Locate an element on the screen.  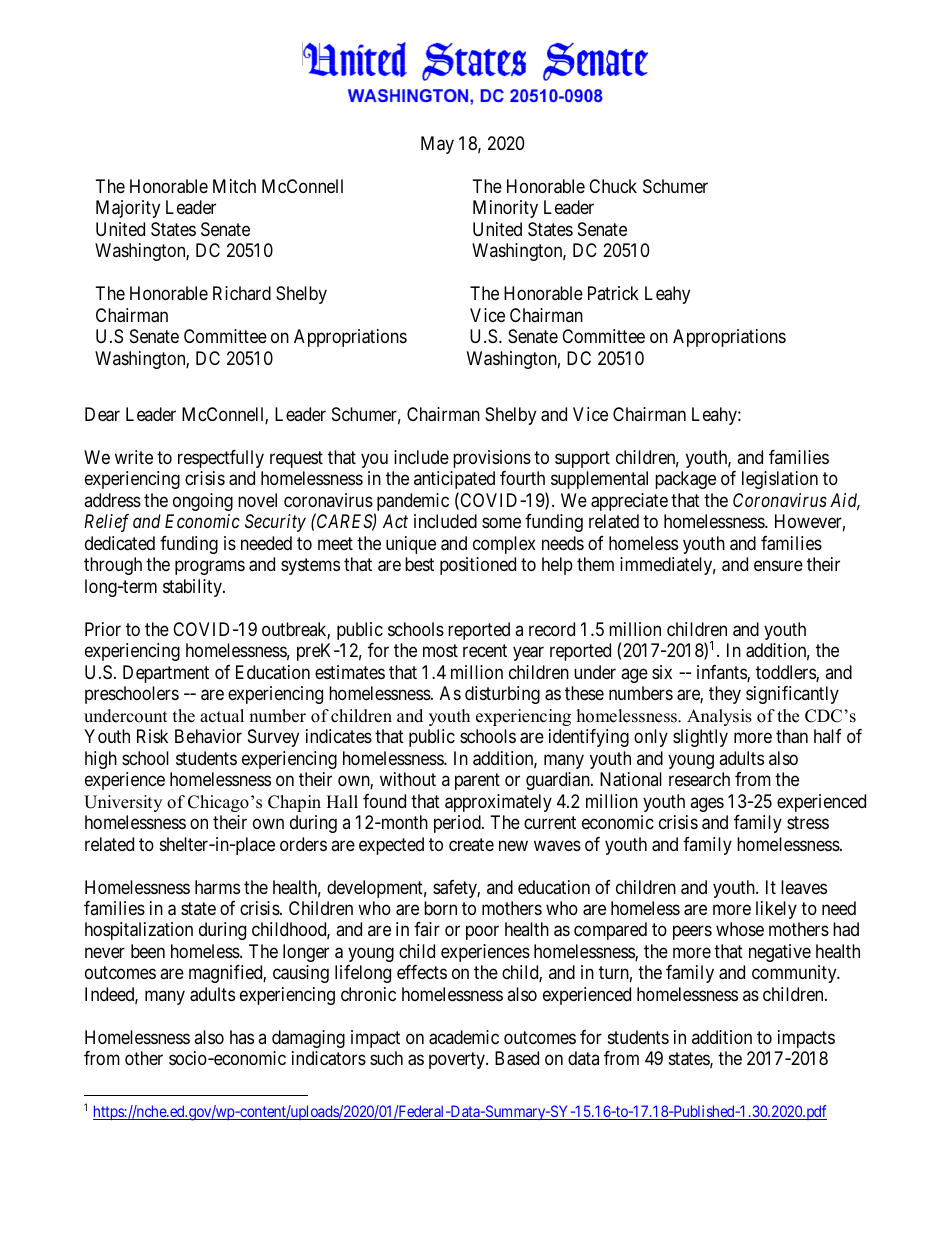
University is located at coordinates (123, 803).
